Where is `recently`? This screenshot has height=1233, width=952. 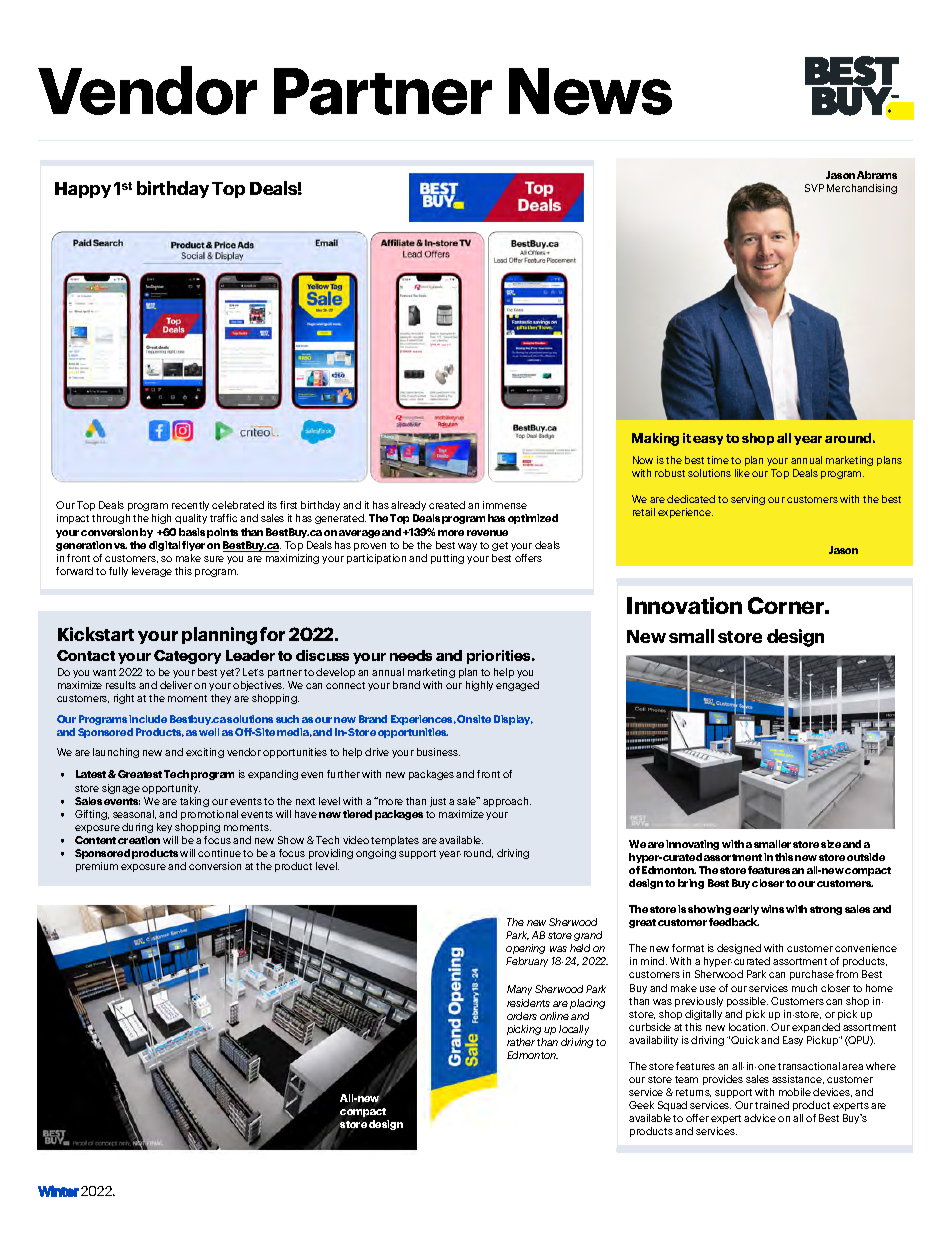
recently is located at coordinates (190, 506).
